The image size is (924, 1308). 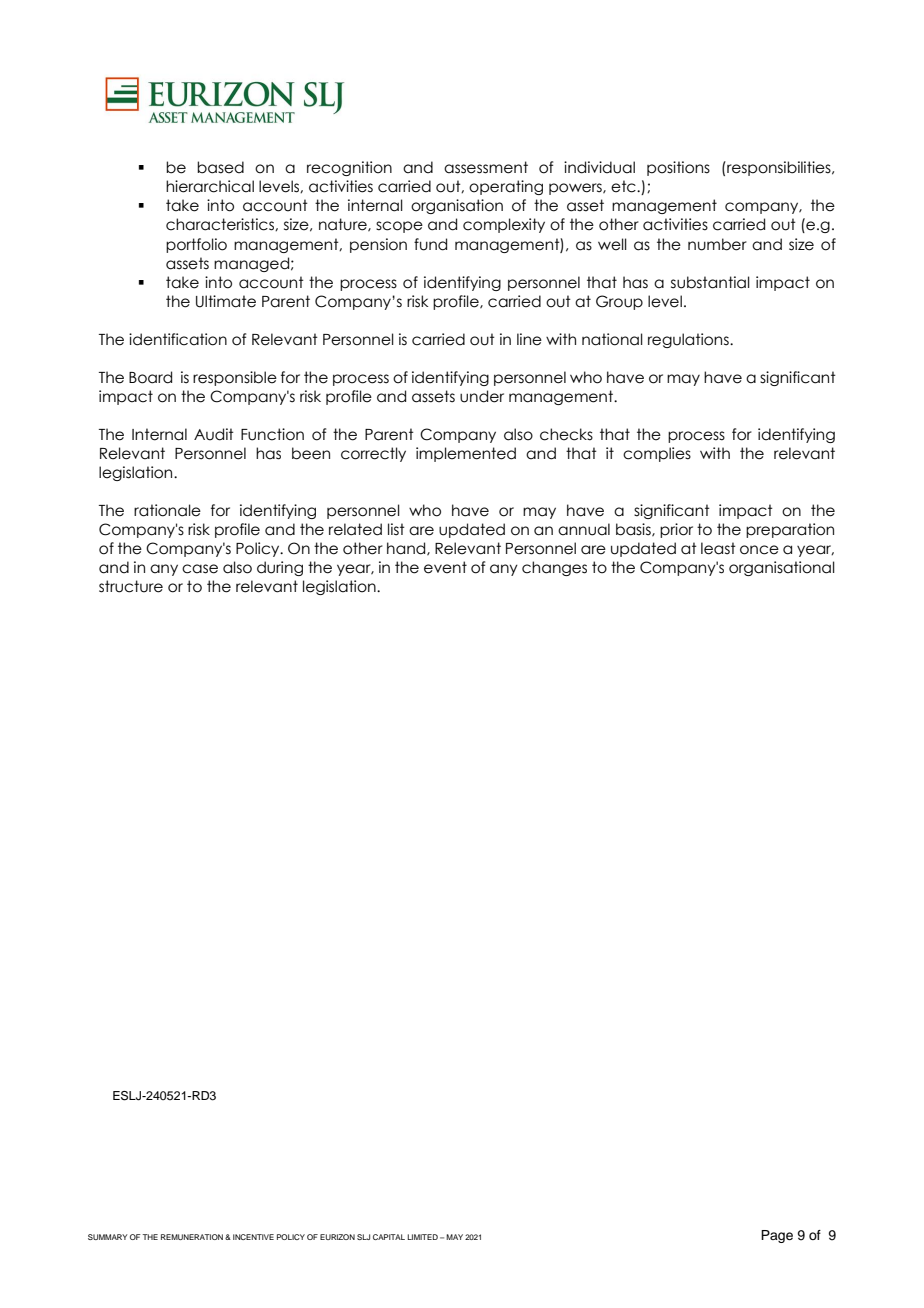 What do you see at coordinates (389, 1237) in the page?
I see `CAPITAL` at bounding box center [389, 1237].
